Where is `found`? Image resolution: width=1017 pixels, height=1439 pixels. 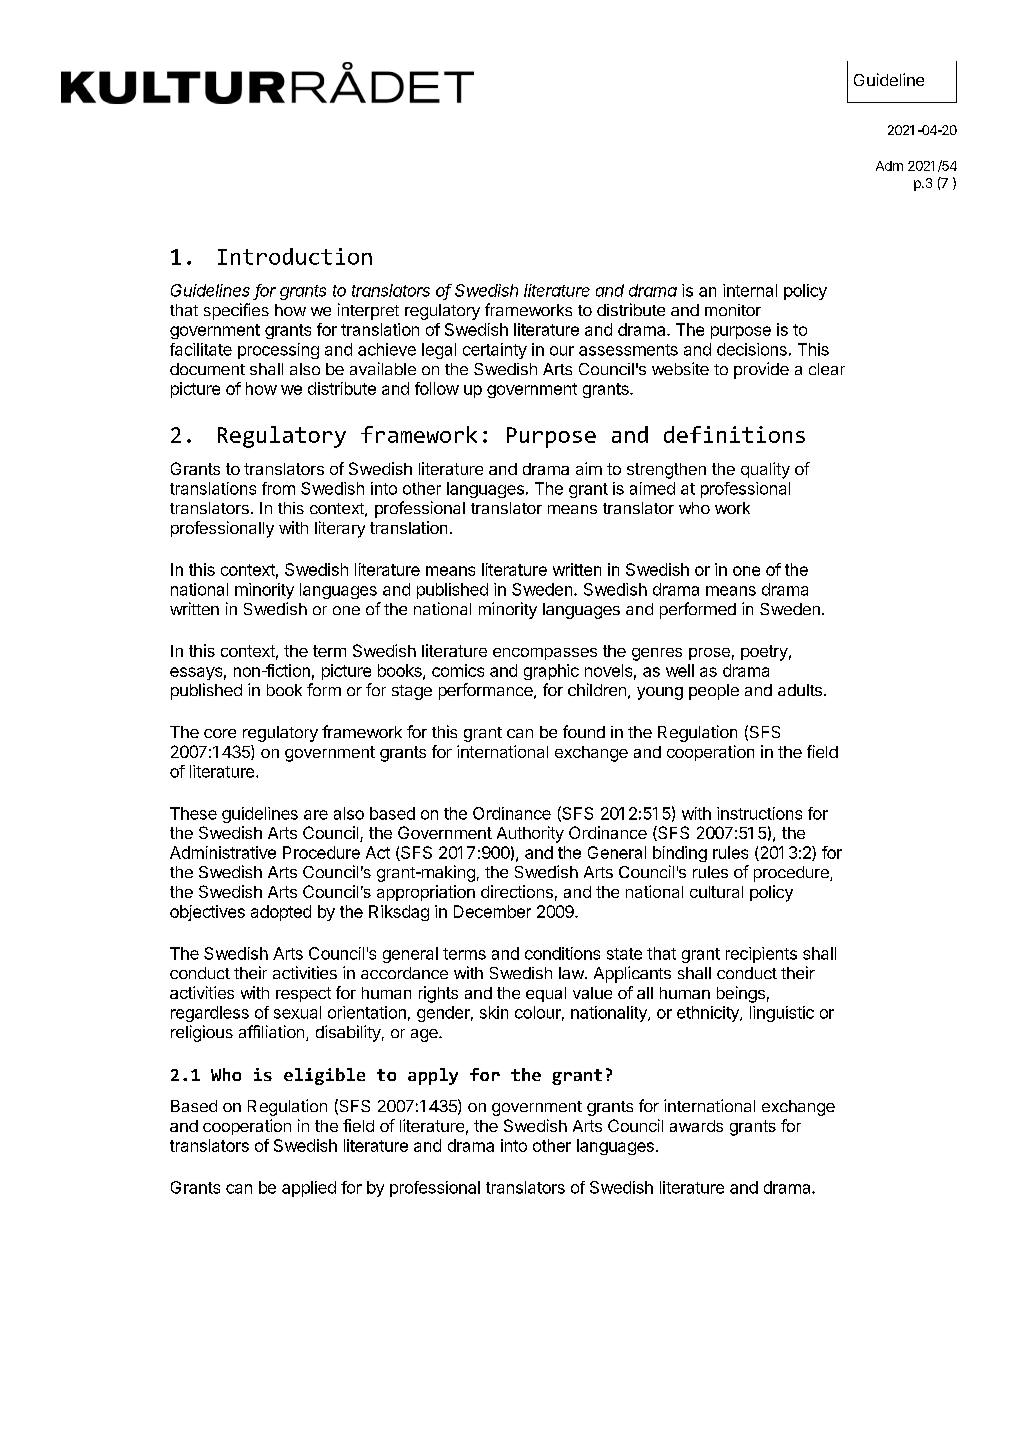
found is located at coordinates (584, 731).
